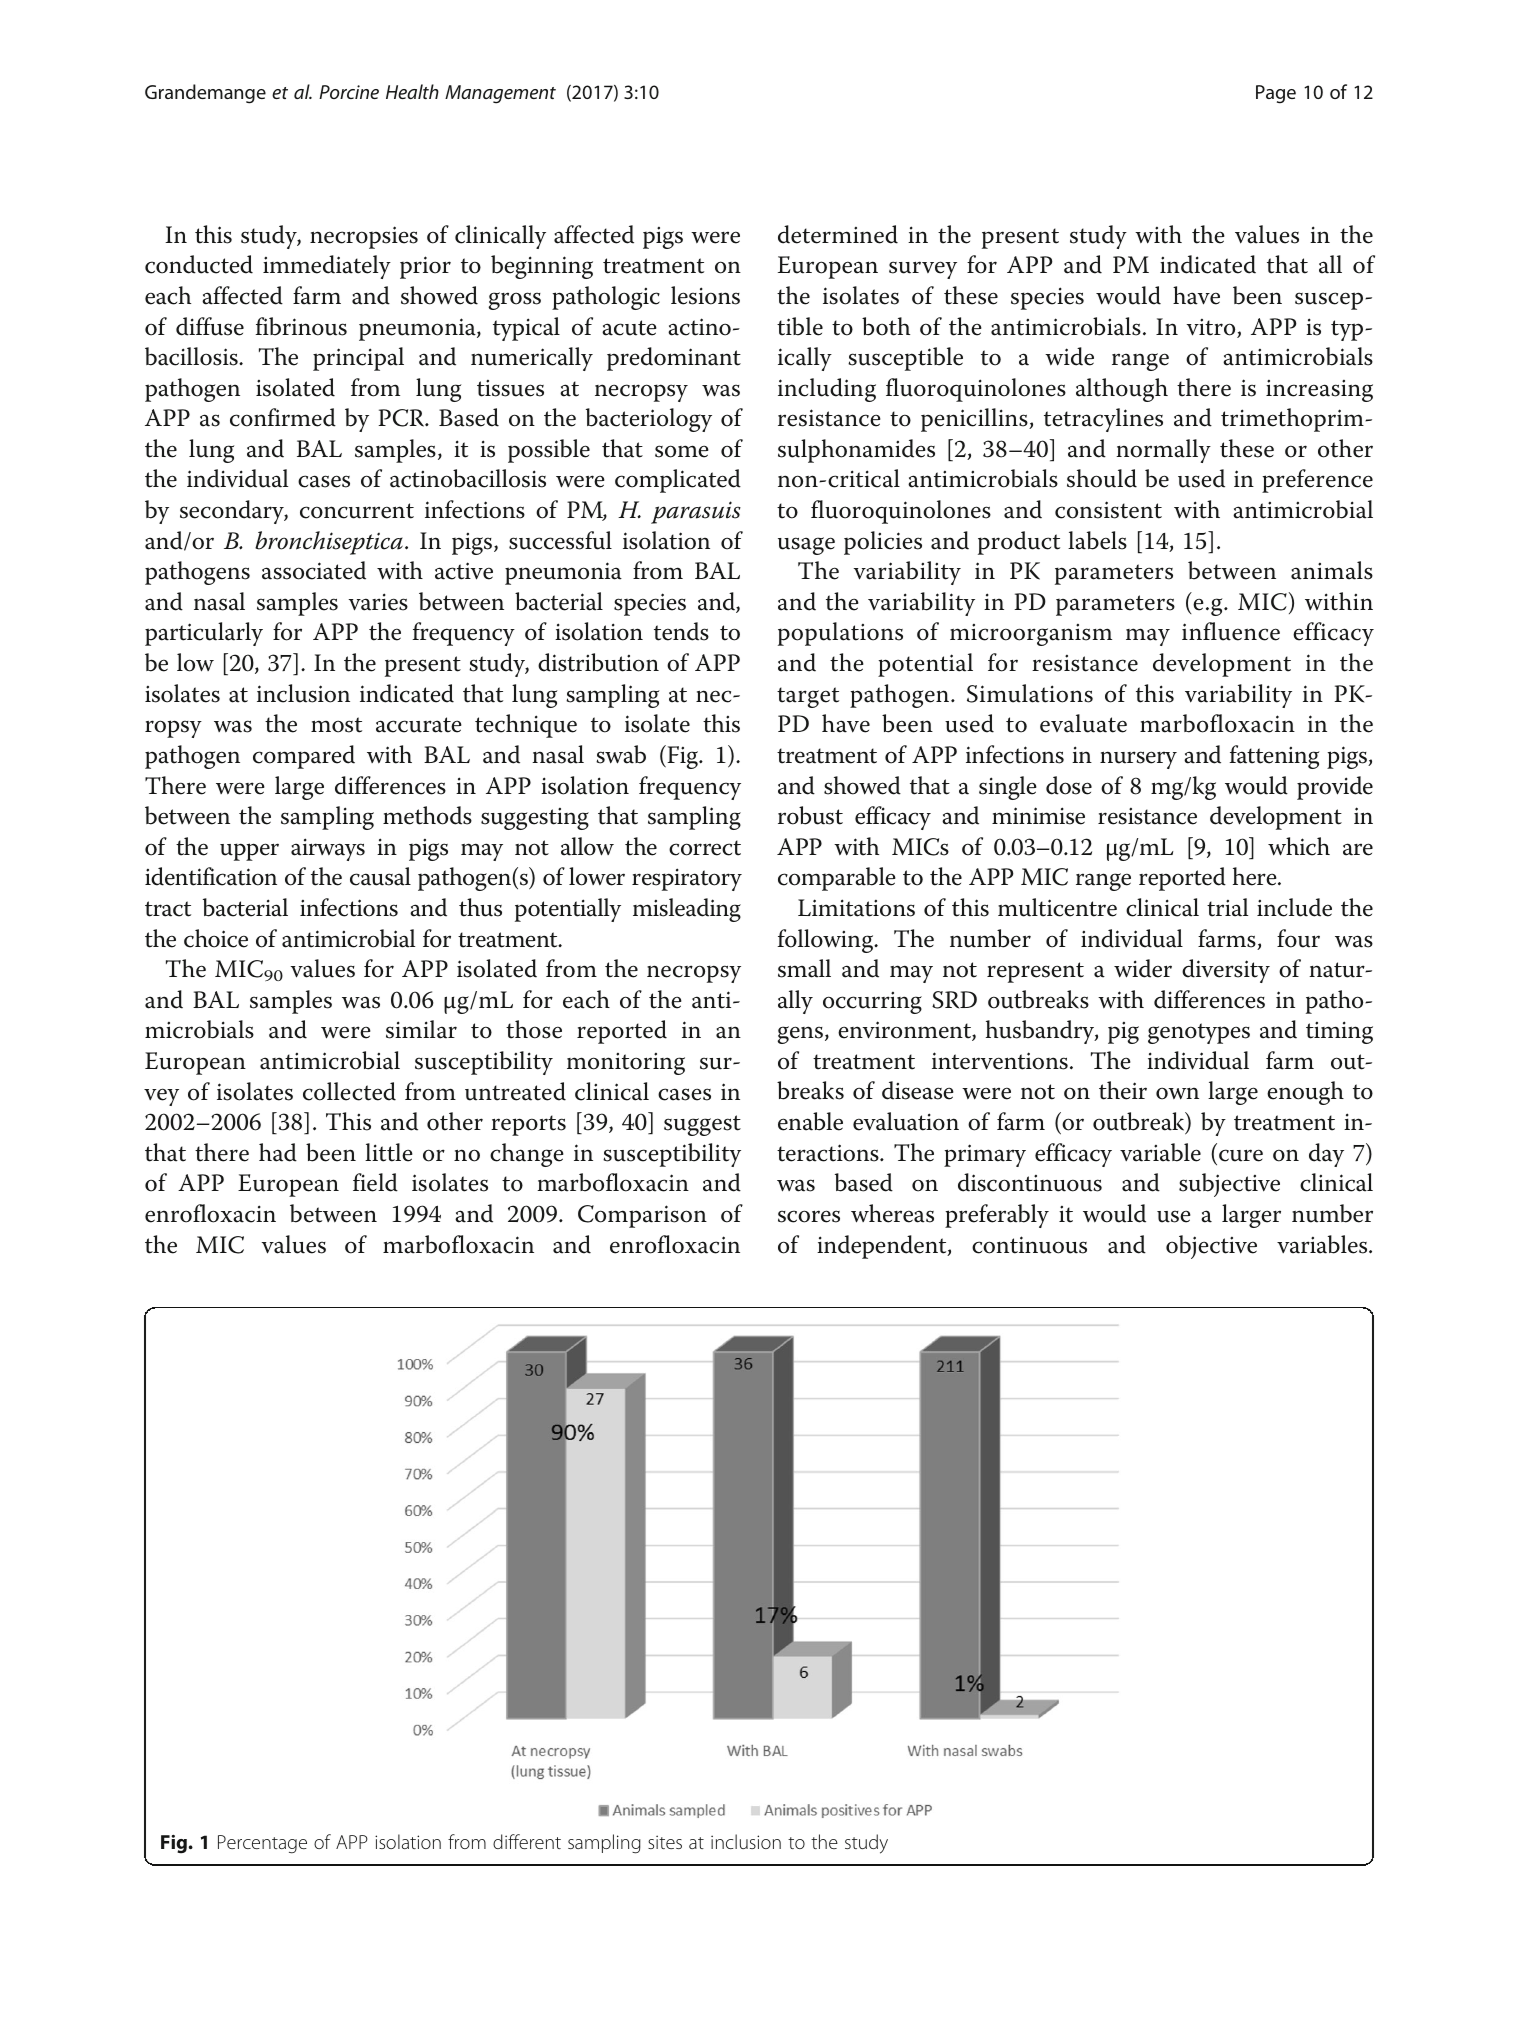 Image resolution: width=1518 pixels, height=2017 pixels. Describe the element at coordinates (838, 234) in the document. I see `determined` at that location.
